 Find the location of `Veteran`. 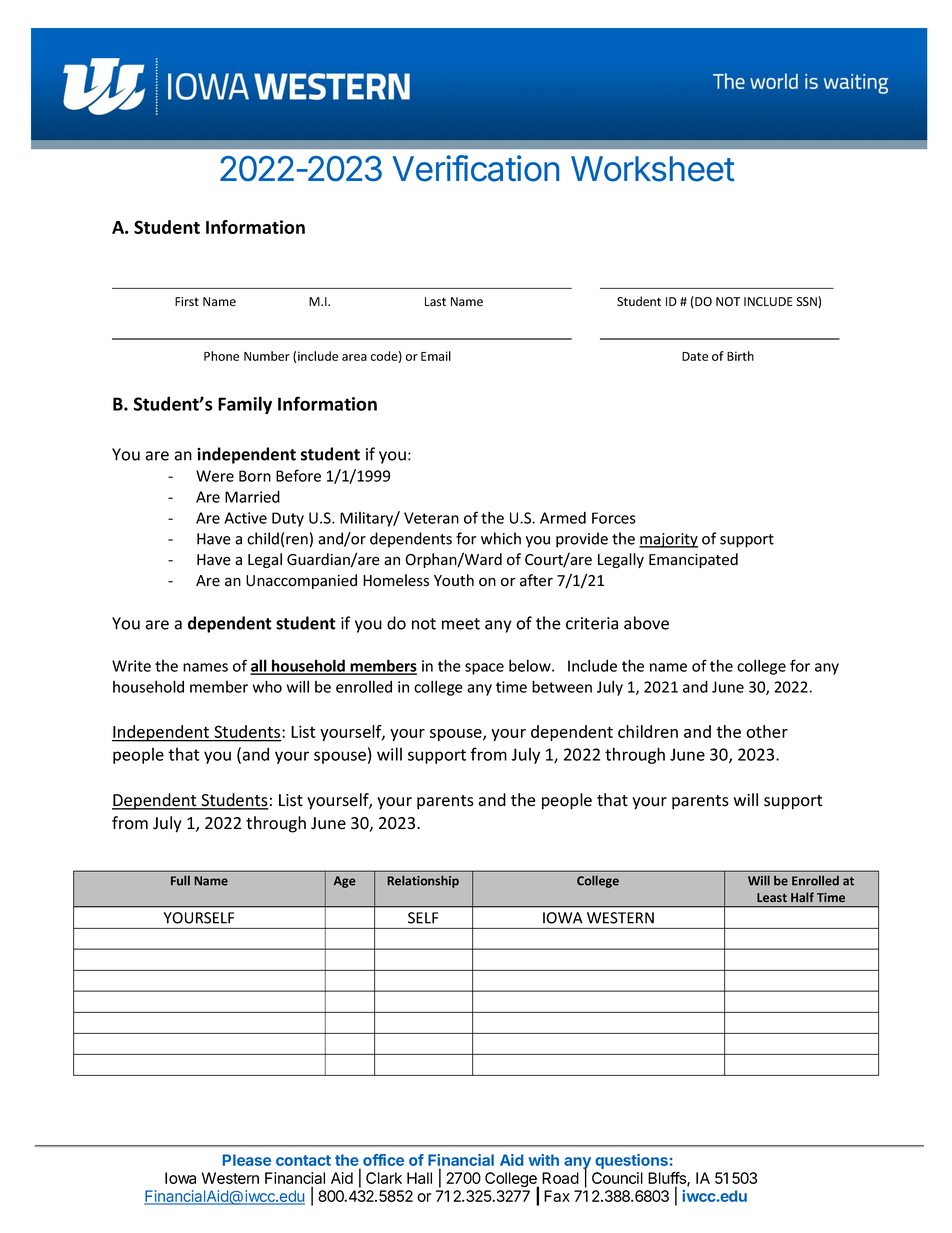

Veteran is located at coordinates (431, 518).
